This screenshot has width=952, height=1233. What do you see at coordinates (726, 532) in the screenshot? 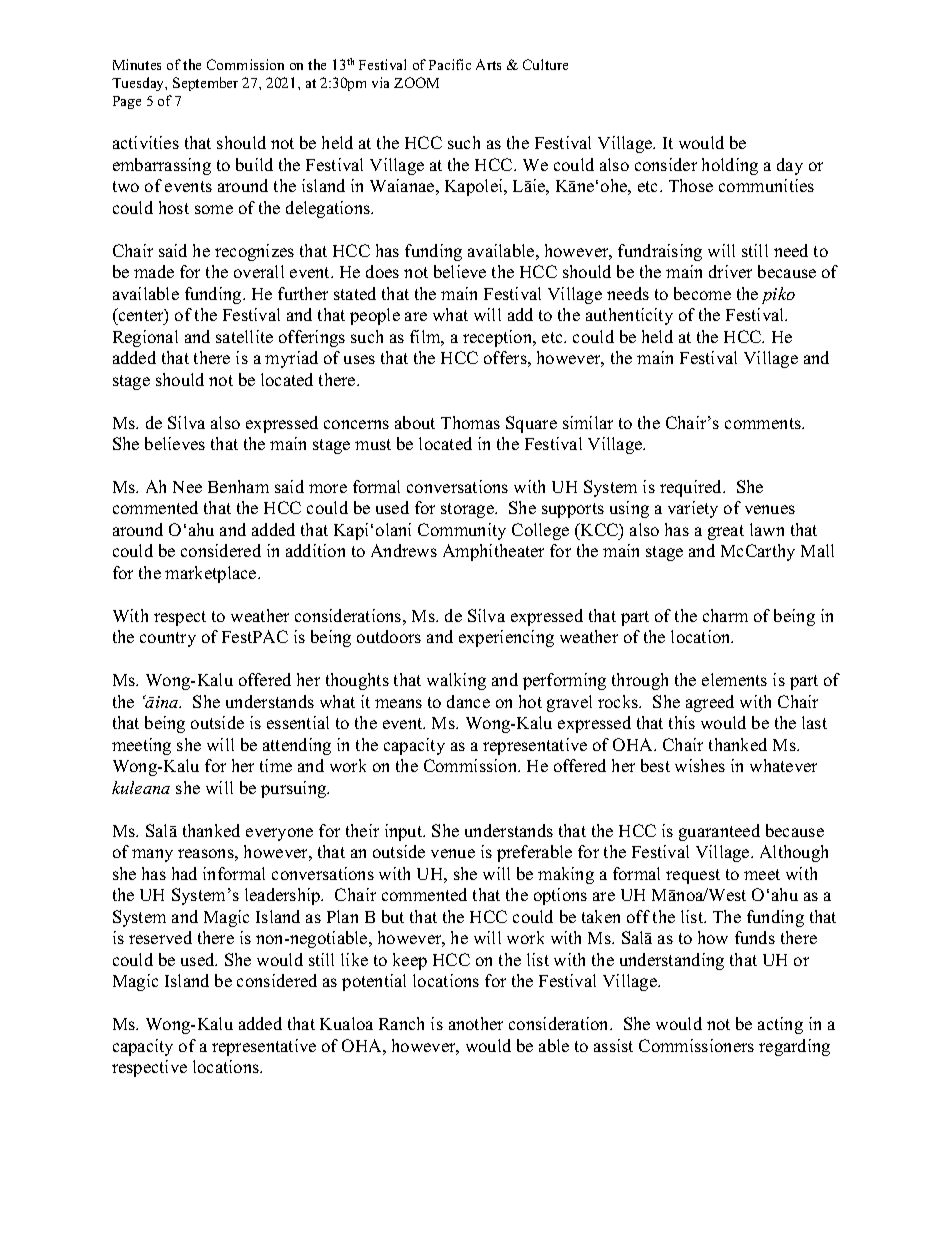
I see `great` at bounding box center [726, 532].
